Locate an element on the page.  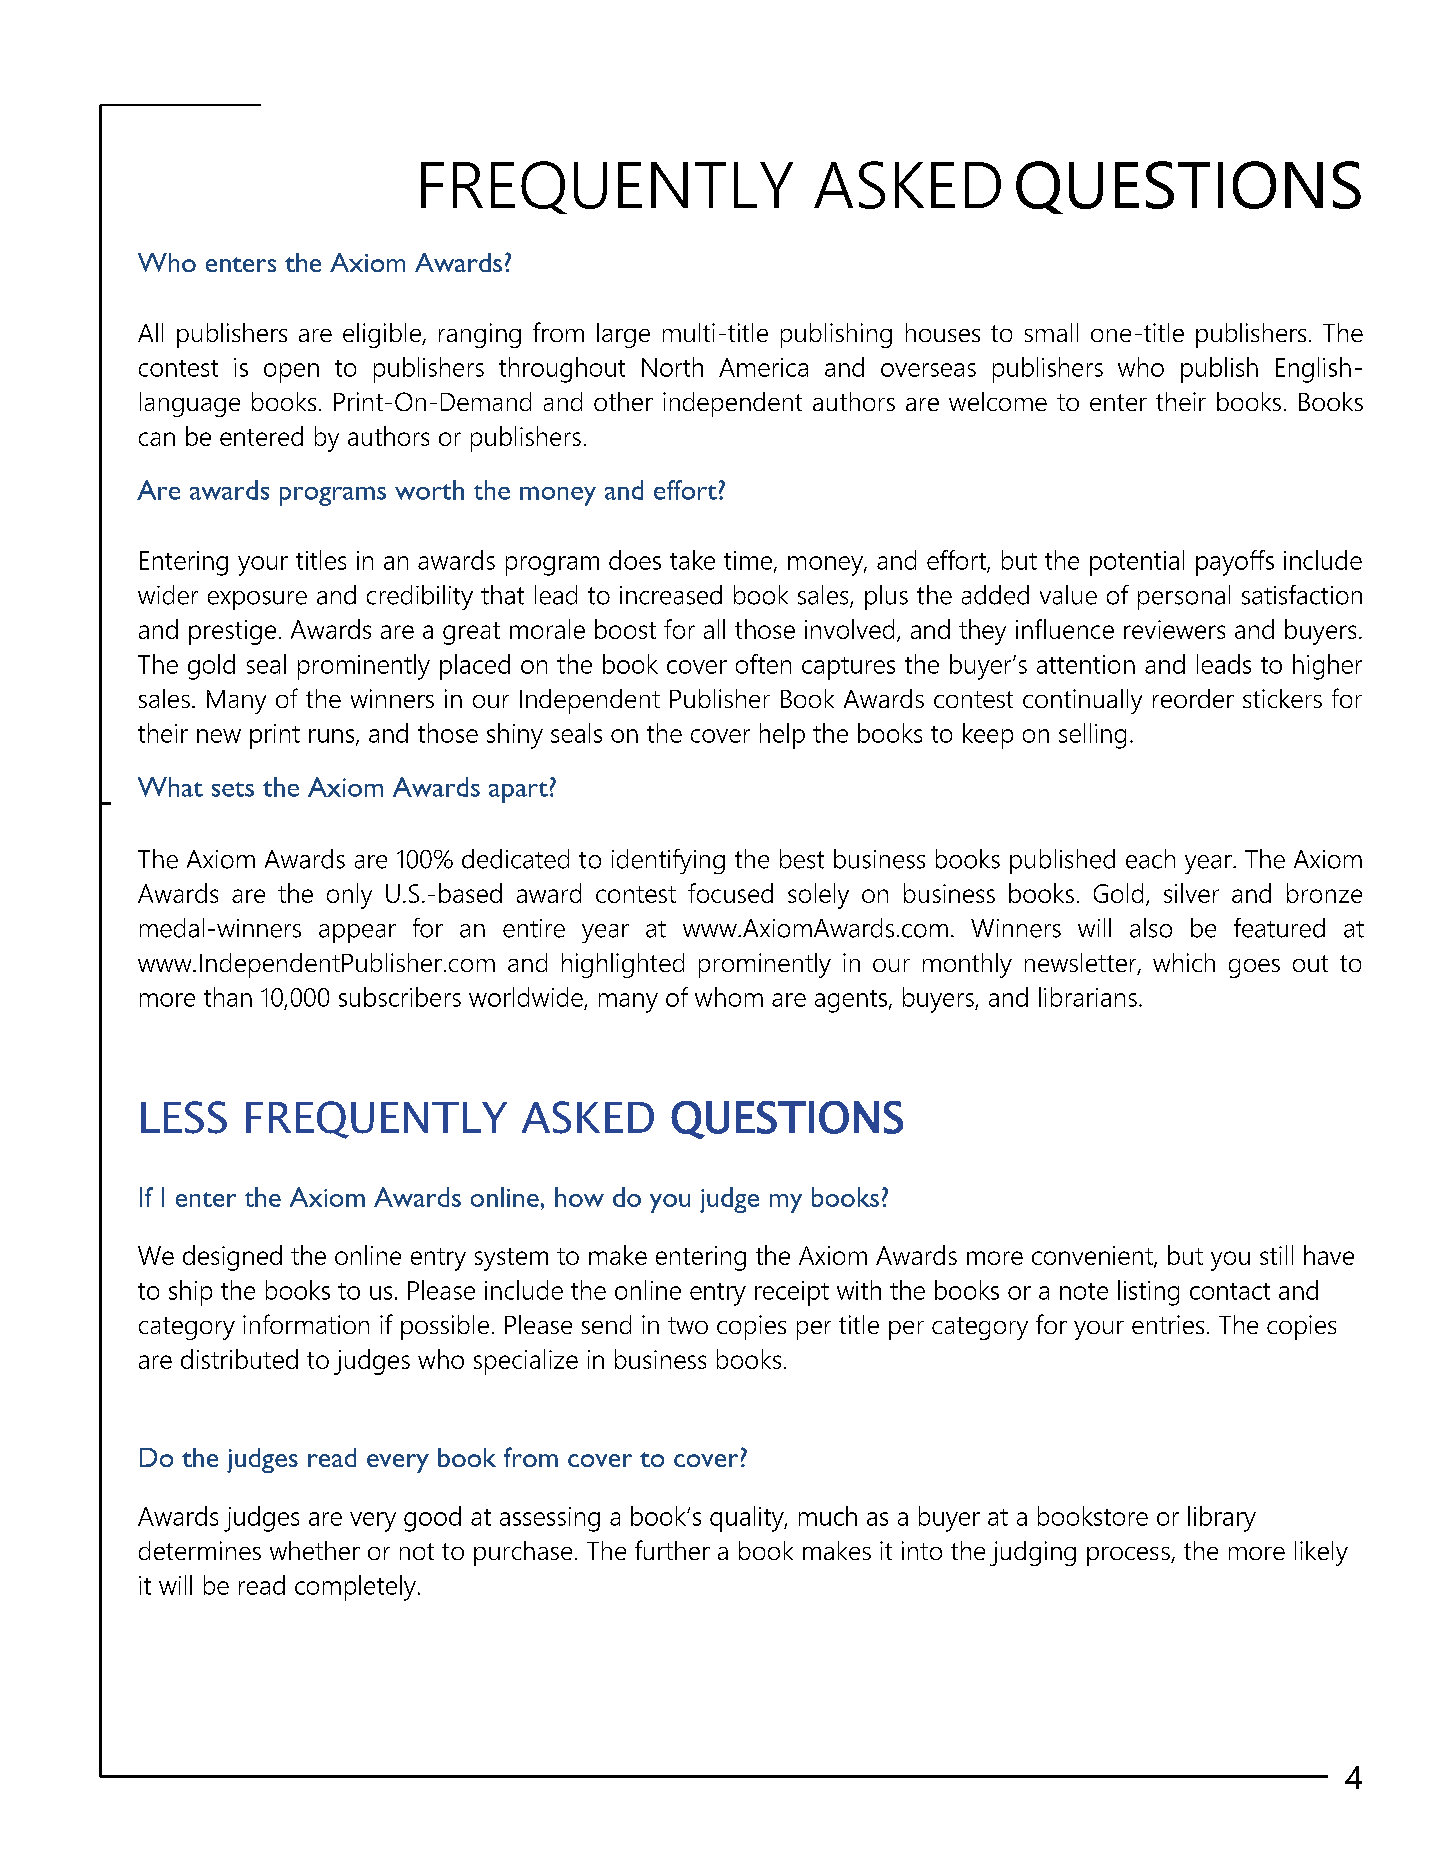
whether is located at coordinates (315, 1550).
